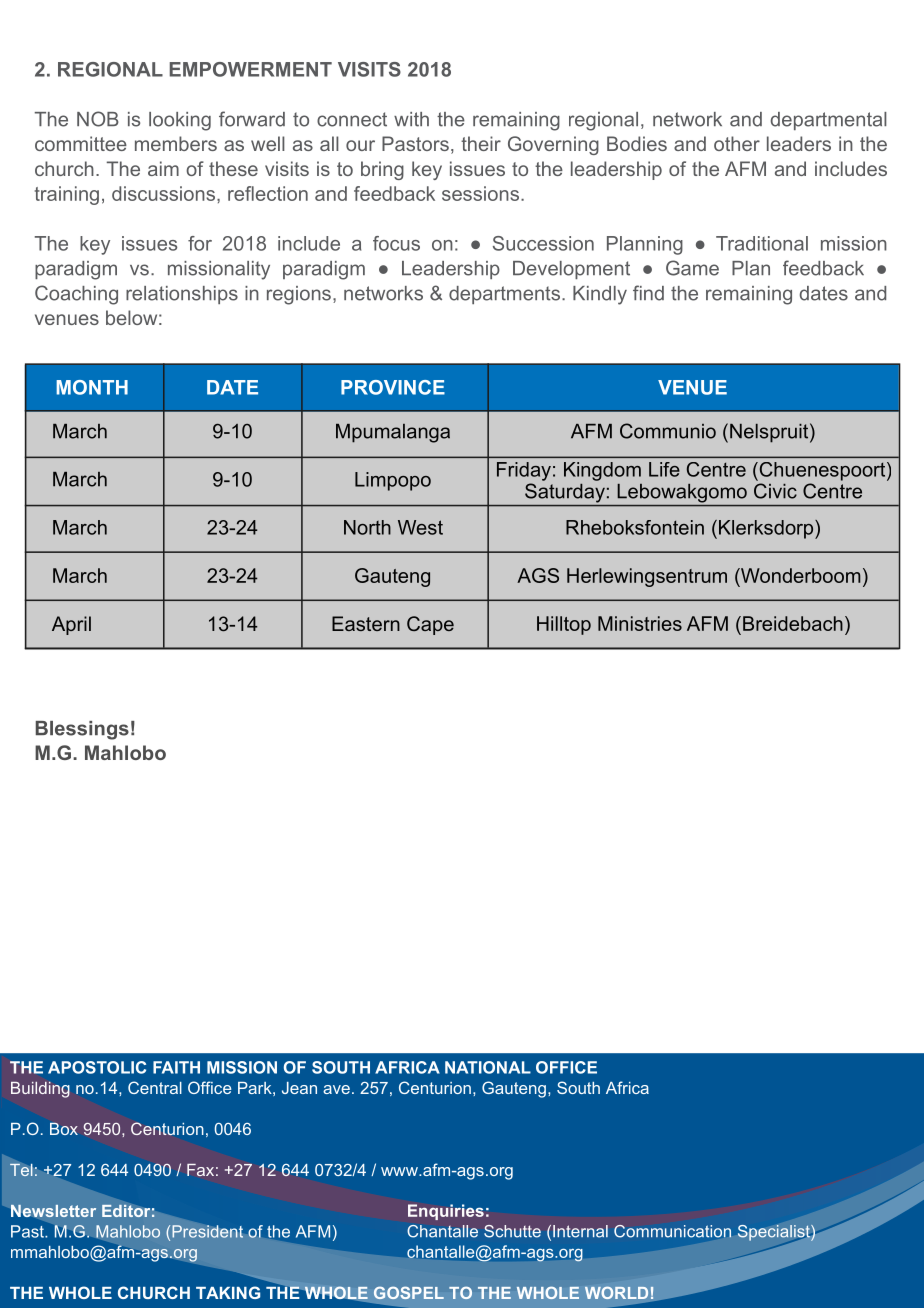  I want to click on with, so click(411, 119).
